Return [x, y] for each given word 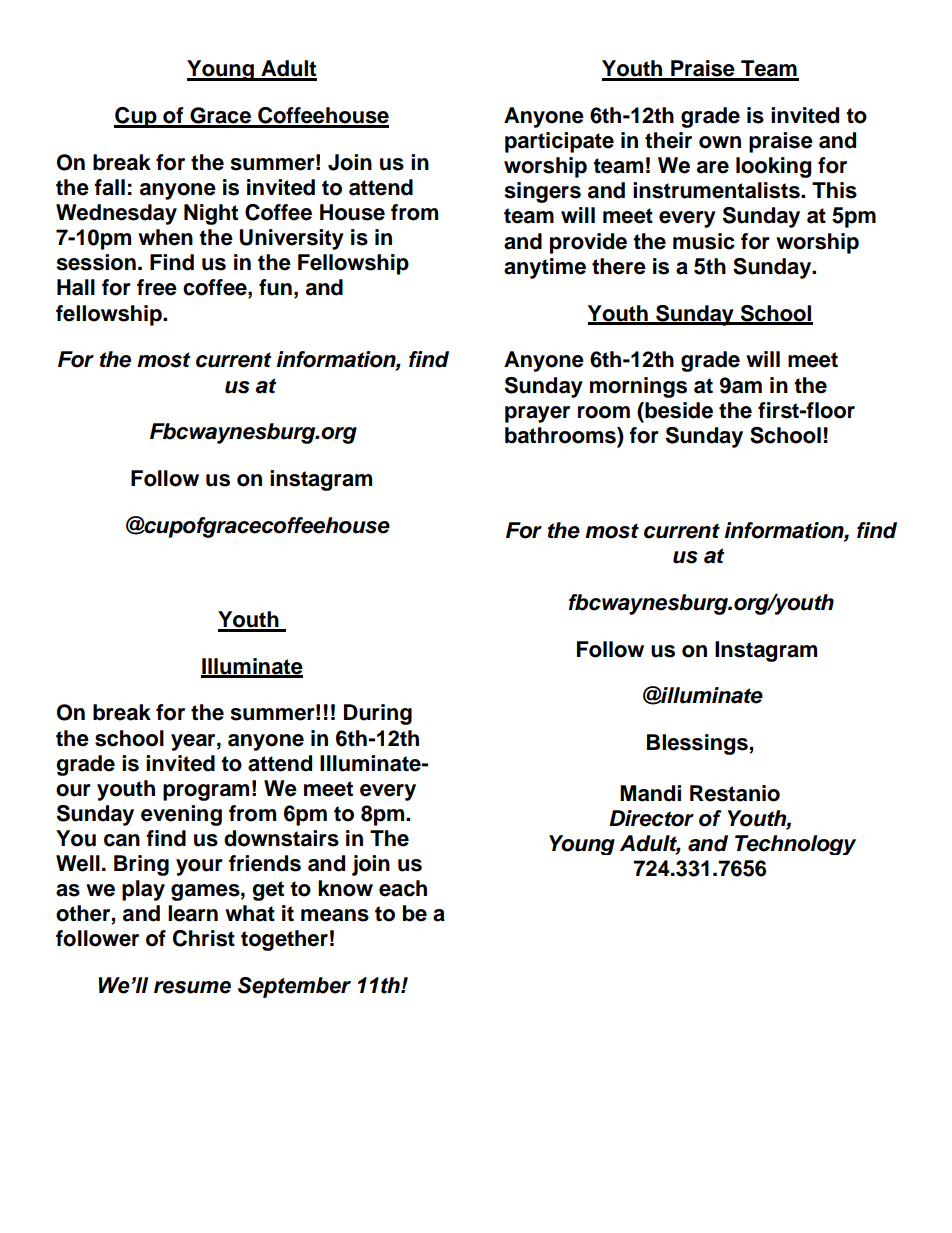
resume [192, 987]
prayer [537, 414]
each [403, 888]
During [378, 714]
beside [678, 410]
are [713, 167]
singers [542, 192]
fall [109, 187]
